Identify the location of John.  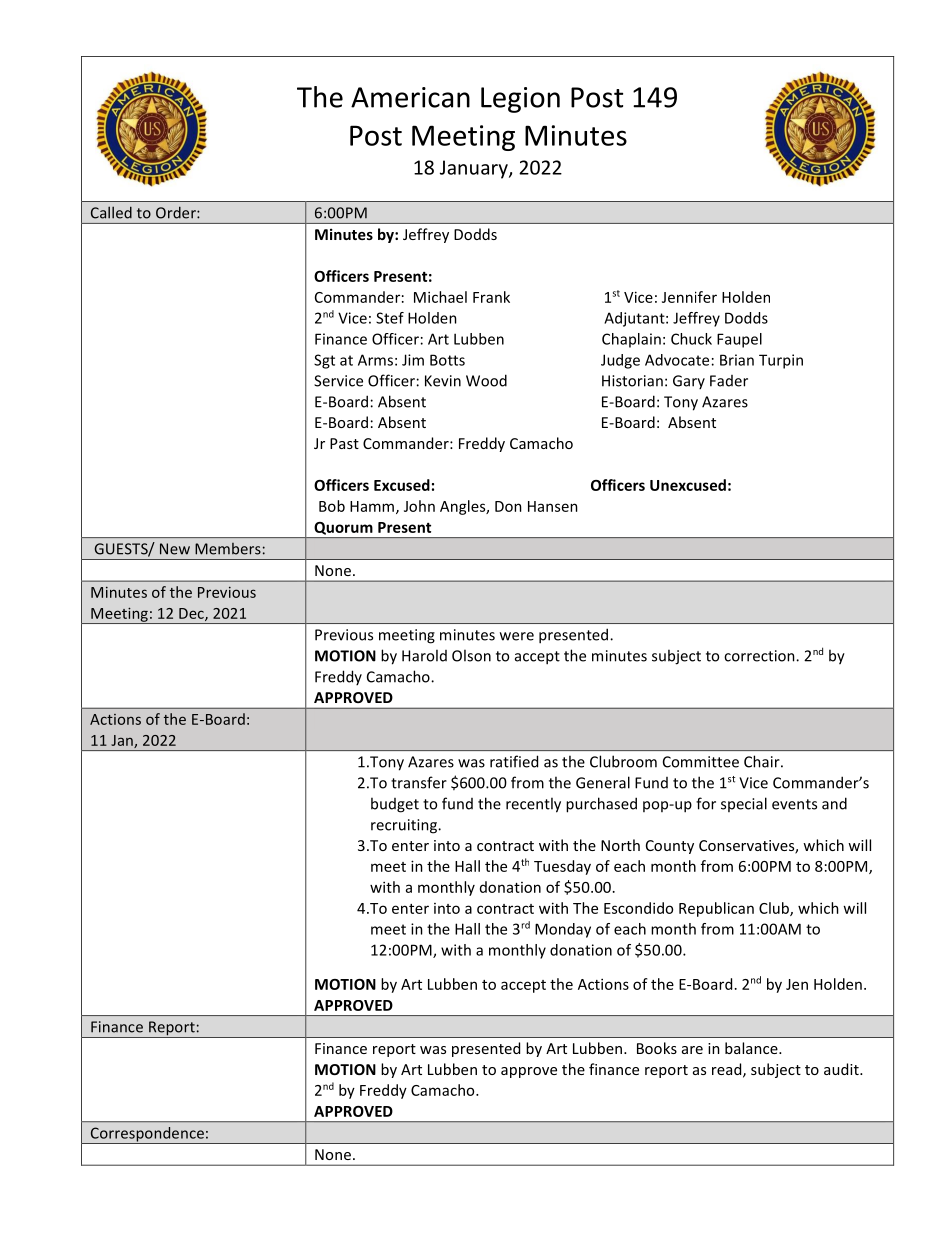
(419, 506).
